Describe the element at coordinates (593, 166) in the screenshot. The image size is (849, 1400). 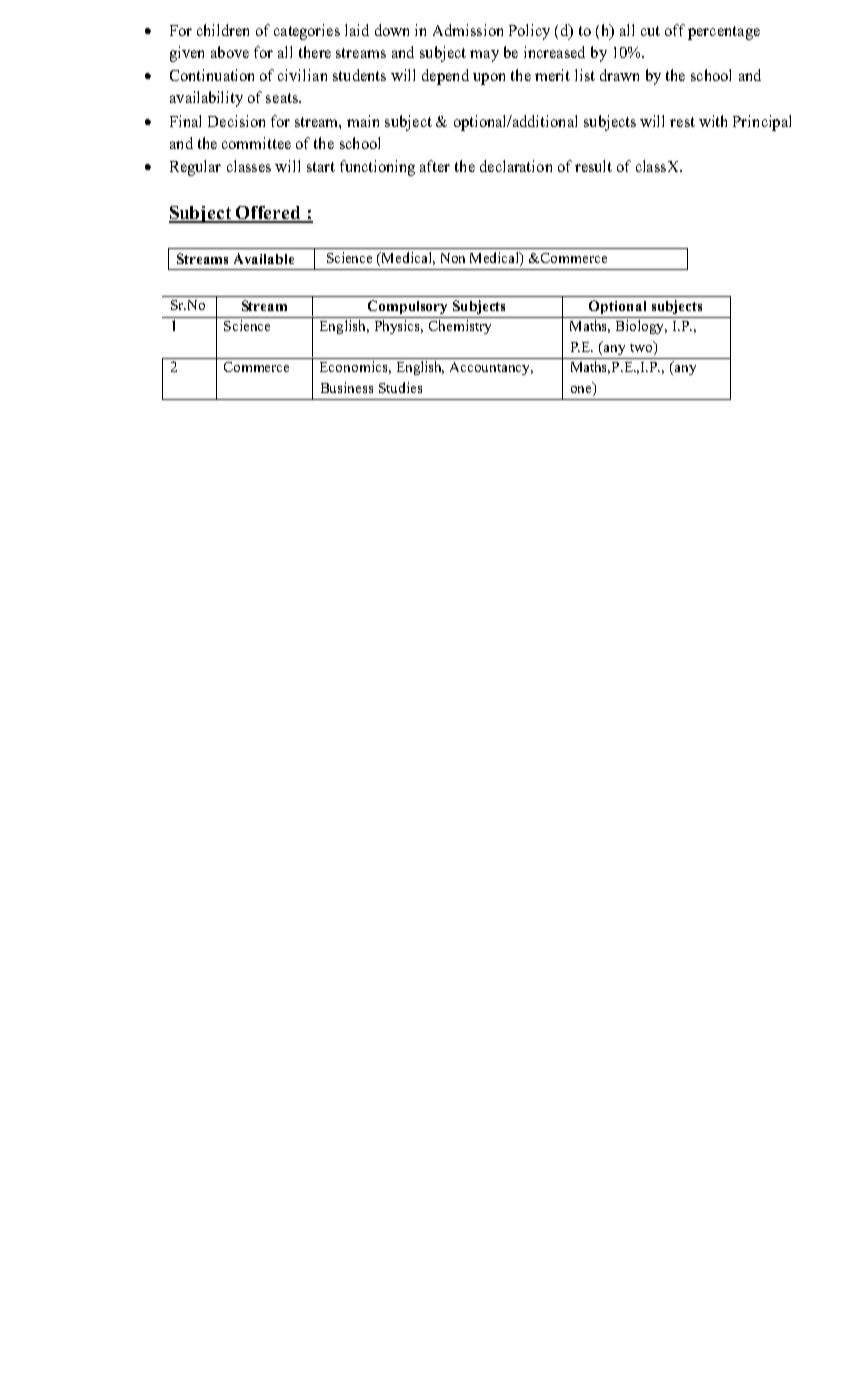
I see `result` at that location.
